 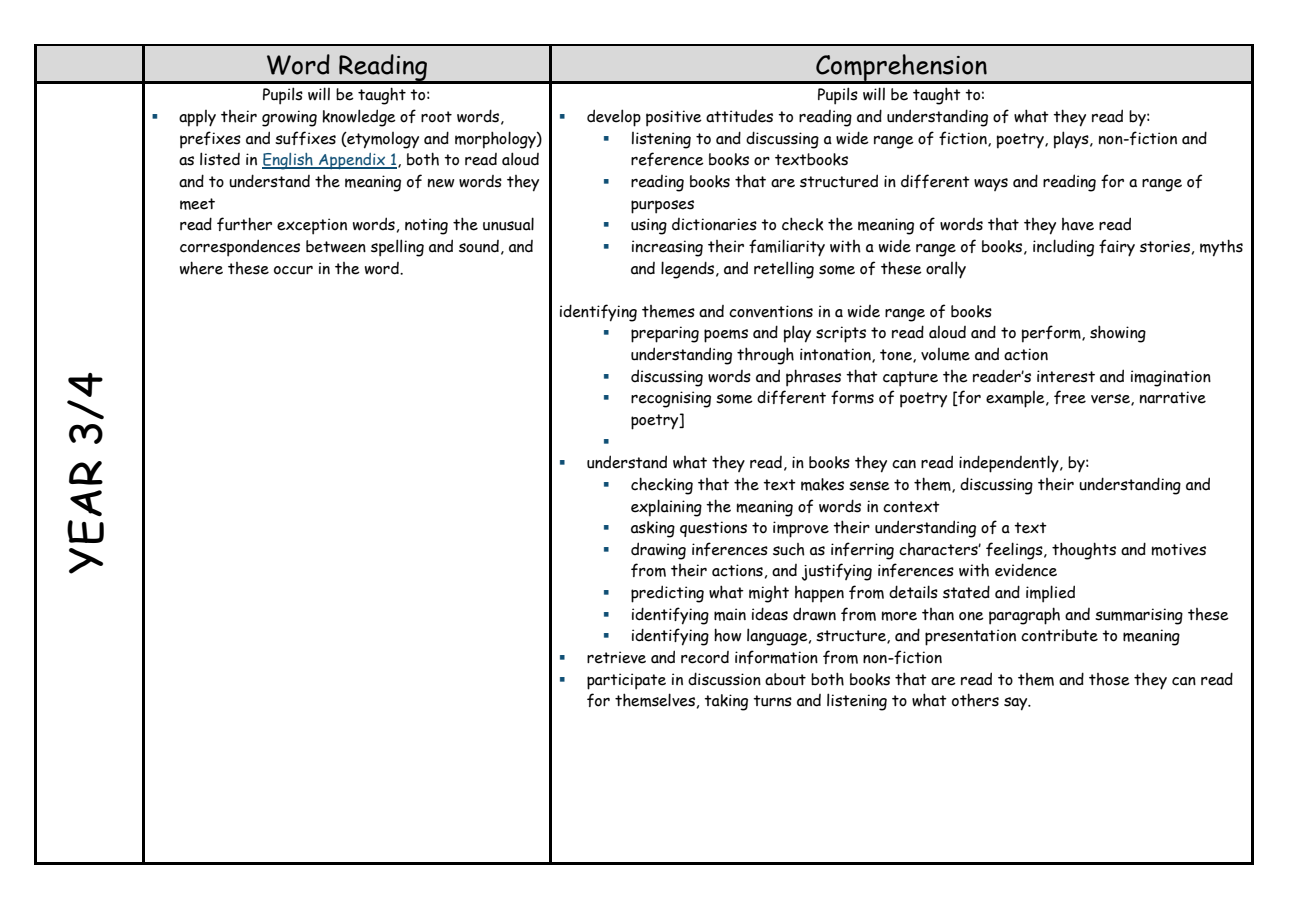 What do you see at coordinates (739, 116) in the screenshot?
I see `attitudes` at bounding box center [739, 116].
